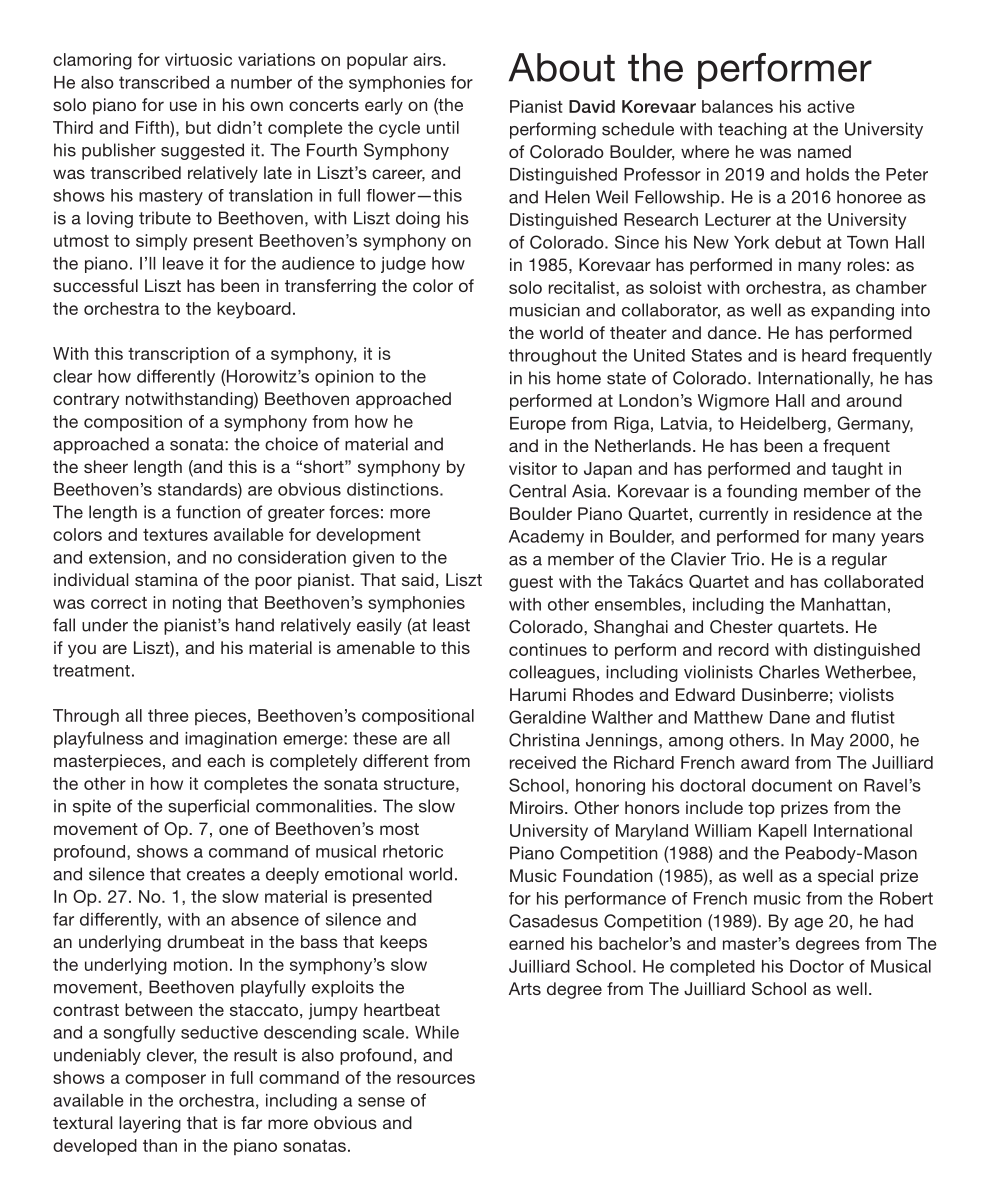 Image resolution: width=991 pixels, height=1204 pixels. I want to click on transcription, so click(178, 355).
